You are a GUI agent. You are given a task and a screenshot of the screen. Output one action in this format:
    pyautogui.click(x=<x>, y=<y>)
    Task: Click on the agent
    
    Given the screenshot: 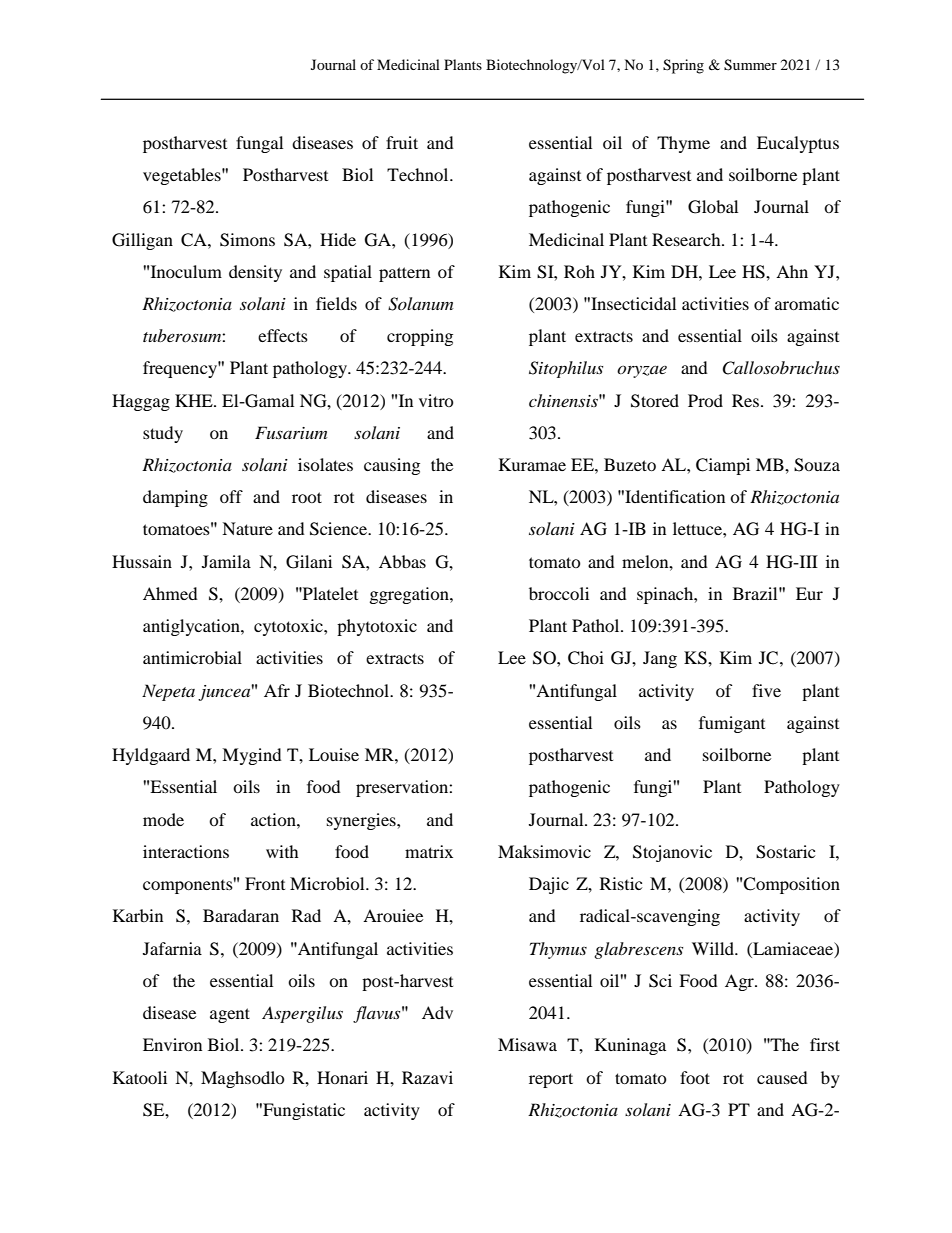 What is the action you would take?
    pyautogui.click(x=230, y=1015)
